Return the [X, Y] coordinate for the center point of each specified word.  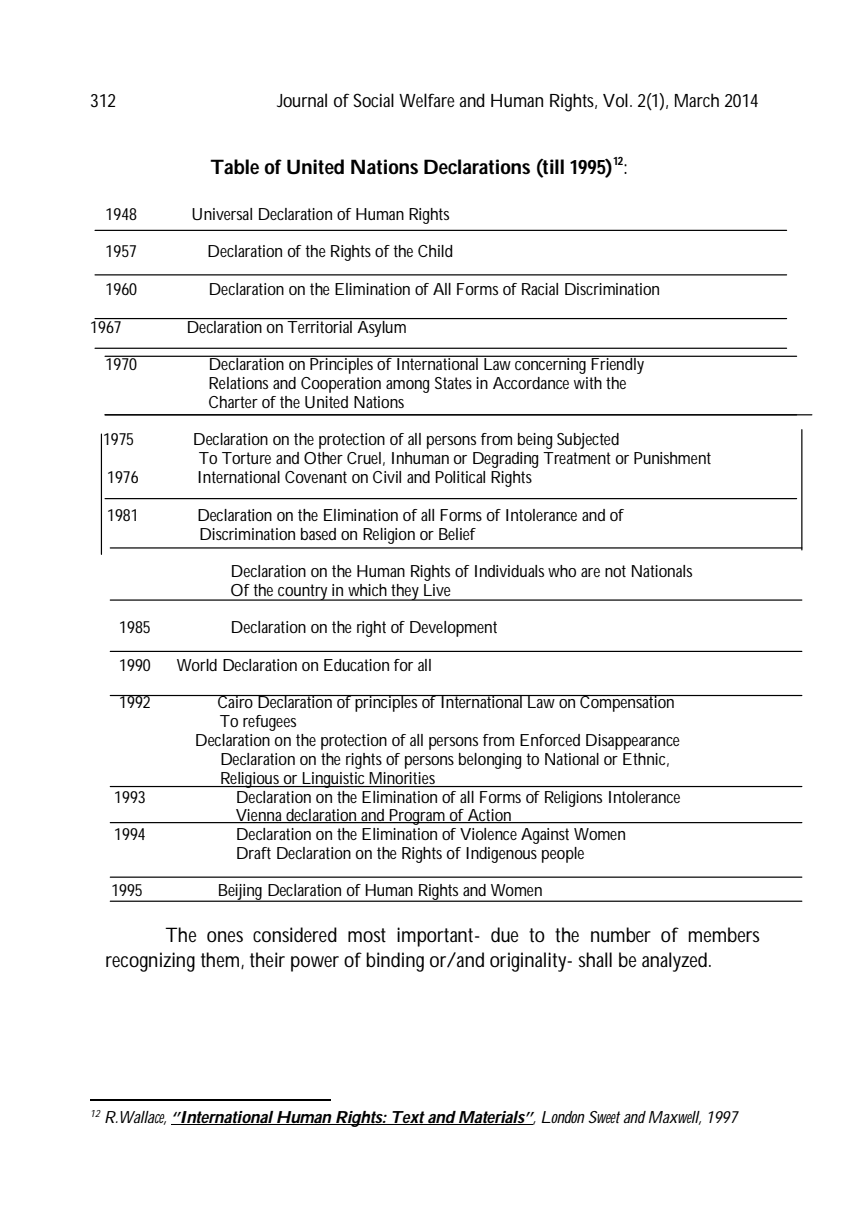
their [267, 959]
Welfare [427, 100]
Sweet [604, 1117]
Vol [615, 100]
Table [234, 167]
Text [406, 1118]
